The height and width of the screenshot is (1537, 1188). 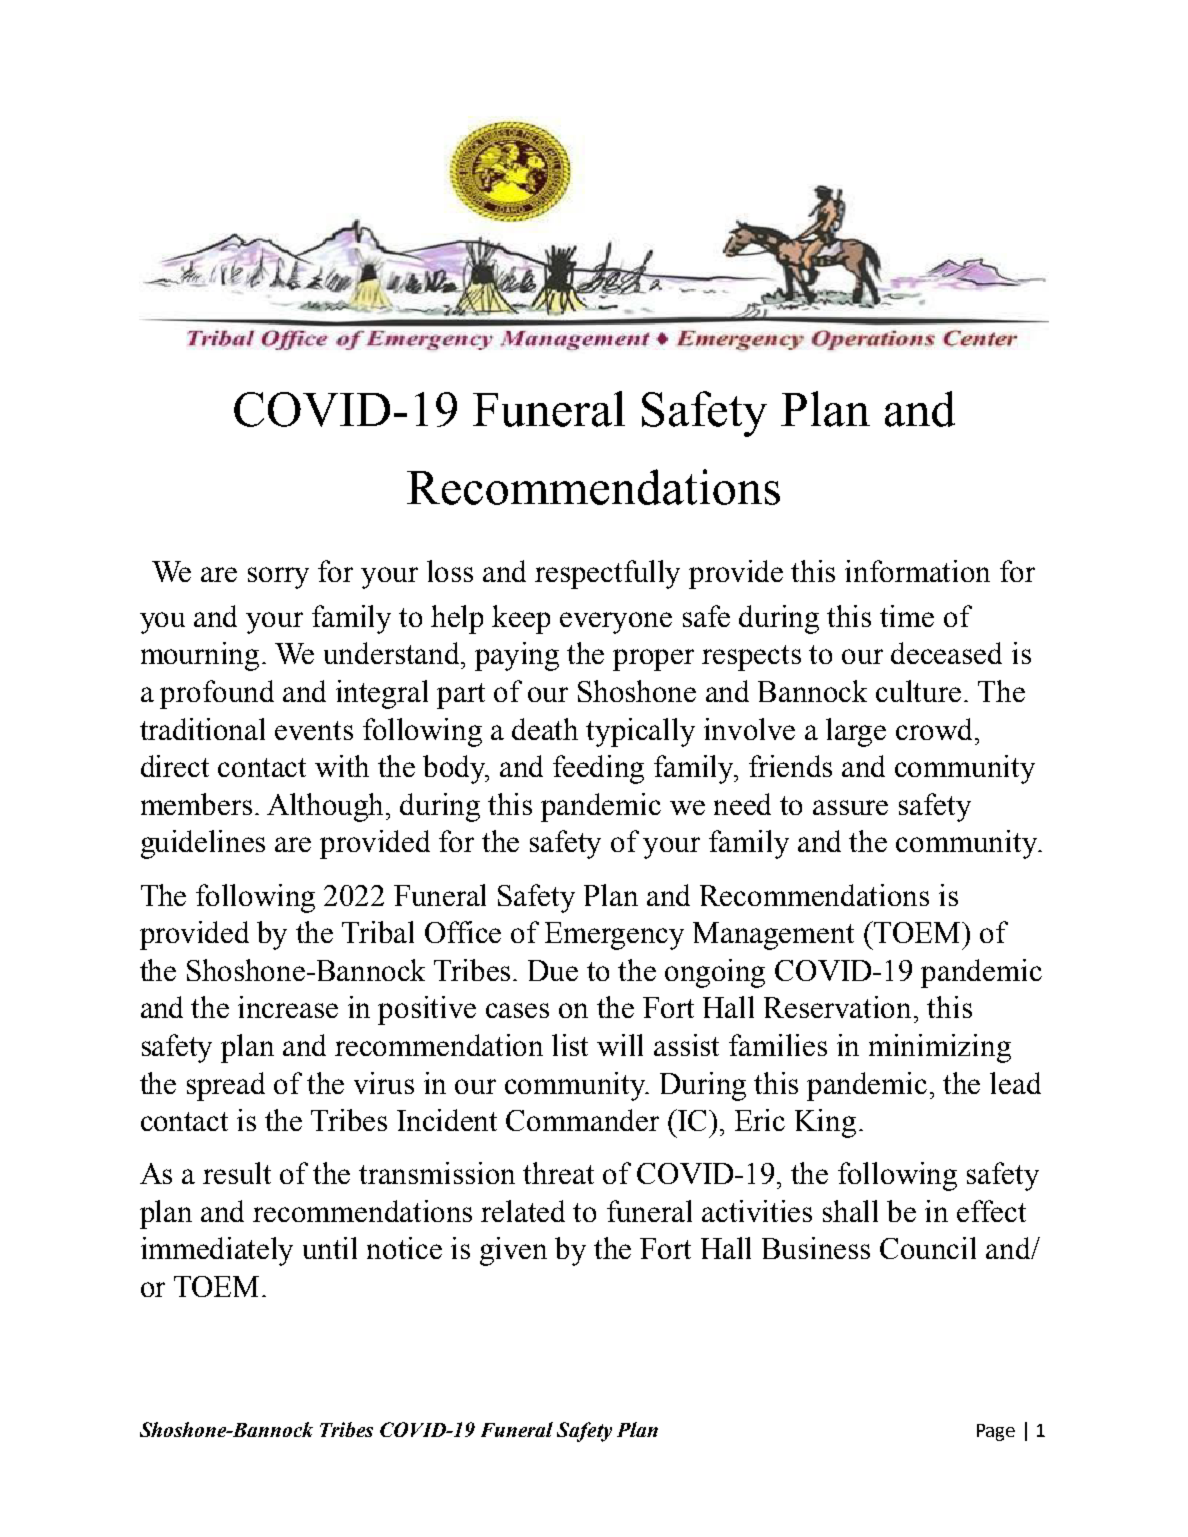 I want to click on Although, so click(x=327, y=807).
